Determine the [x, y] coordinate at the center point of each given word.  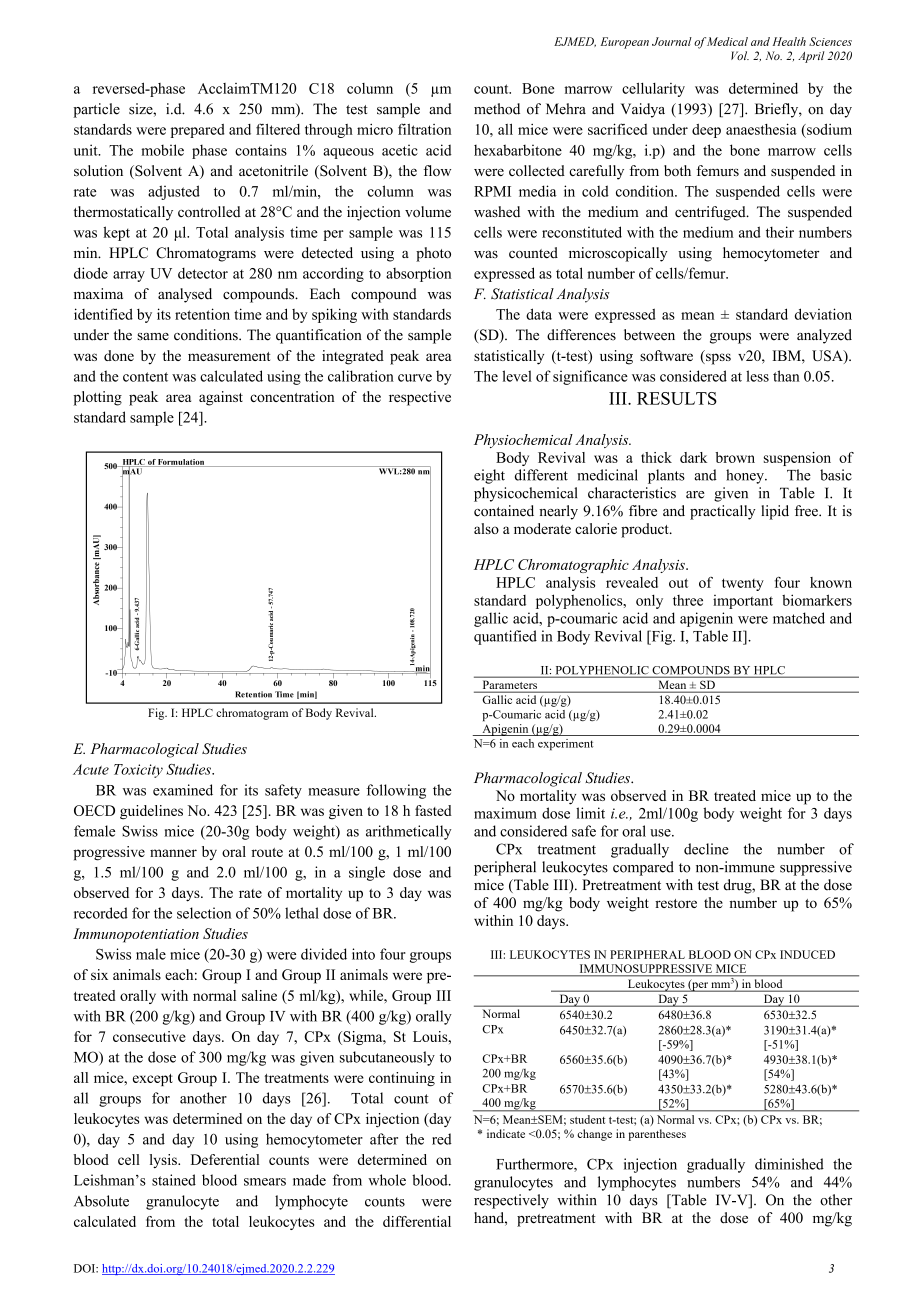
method [497, 109]
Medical [727, 41]
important [743, 602]
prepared [198, 131]
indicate [506, 1133]
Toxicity [138, 771]
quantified [505, 637]
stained [174, 1180]
